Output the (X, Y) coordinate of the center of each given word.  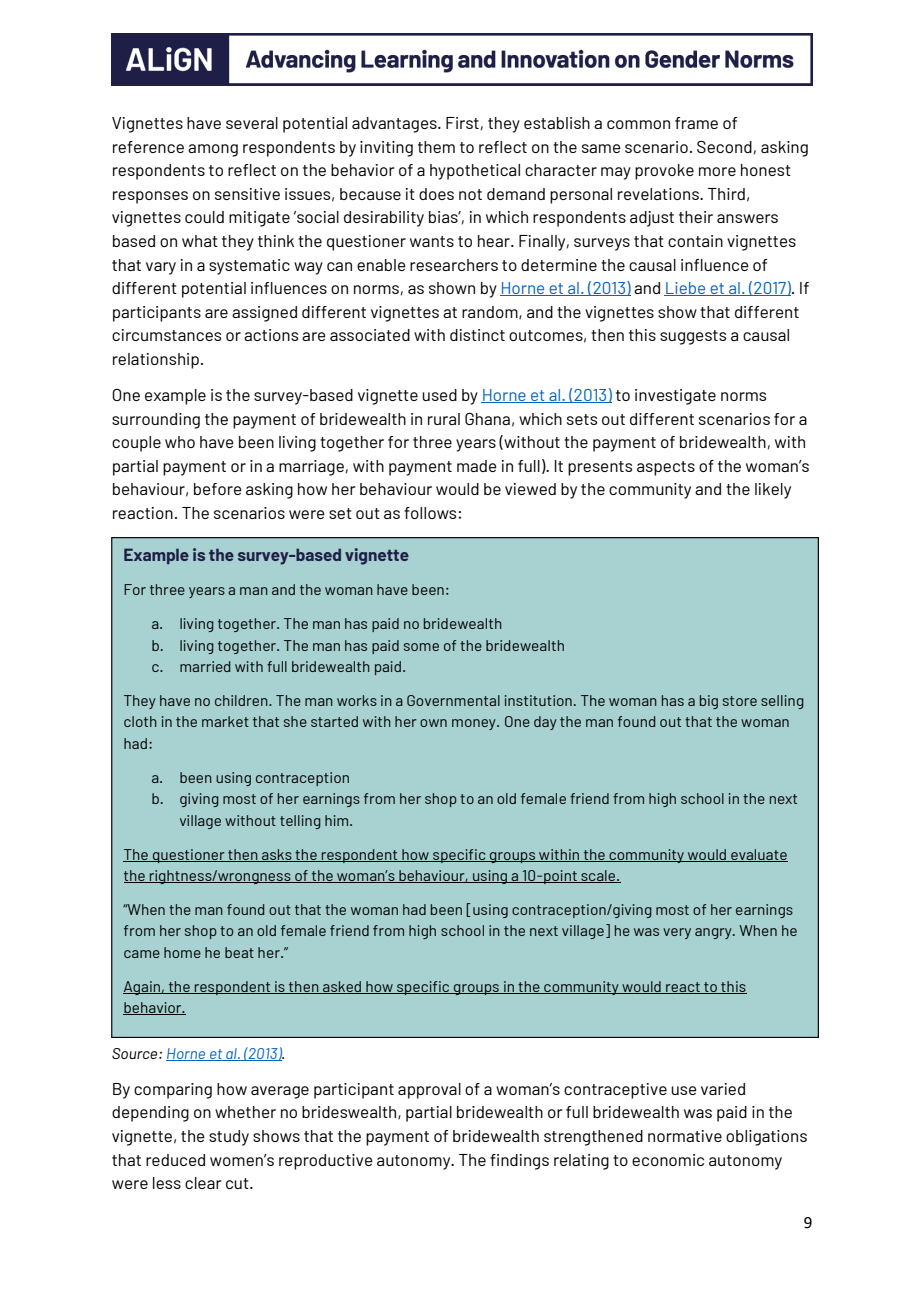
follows (431, 513)
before (218, 489)
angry (714, 933)
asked (342, 987)
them (436, 147)
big (709, 702)
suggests (693, 337)
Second (724, 147)
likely (773, 491)
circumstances (166, 335)
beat (239, 952)
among (213, 150)
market (225, 721)
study (229, 1138)
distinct (477, 335)
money (475, 724)
